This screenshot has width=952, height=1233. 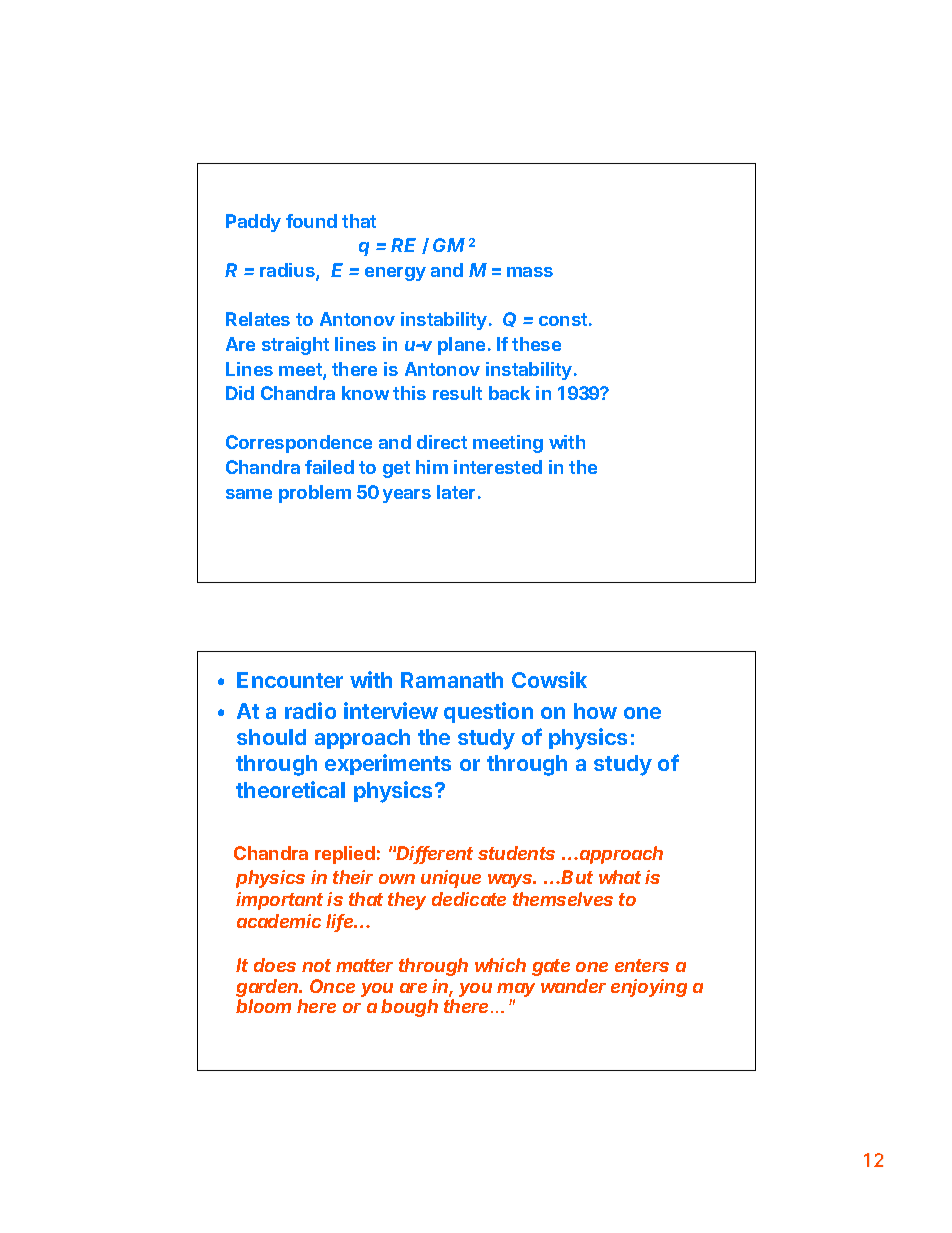 I want to click on energy, so click(x=395, y=274).
